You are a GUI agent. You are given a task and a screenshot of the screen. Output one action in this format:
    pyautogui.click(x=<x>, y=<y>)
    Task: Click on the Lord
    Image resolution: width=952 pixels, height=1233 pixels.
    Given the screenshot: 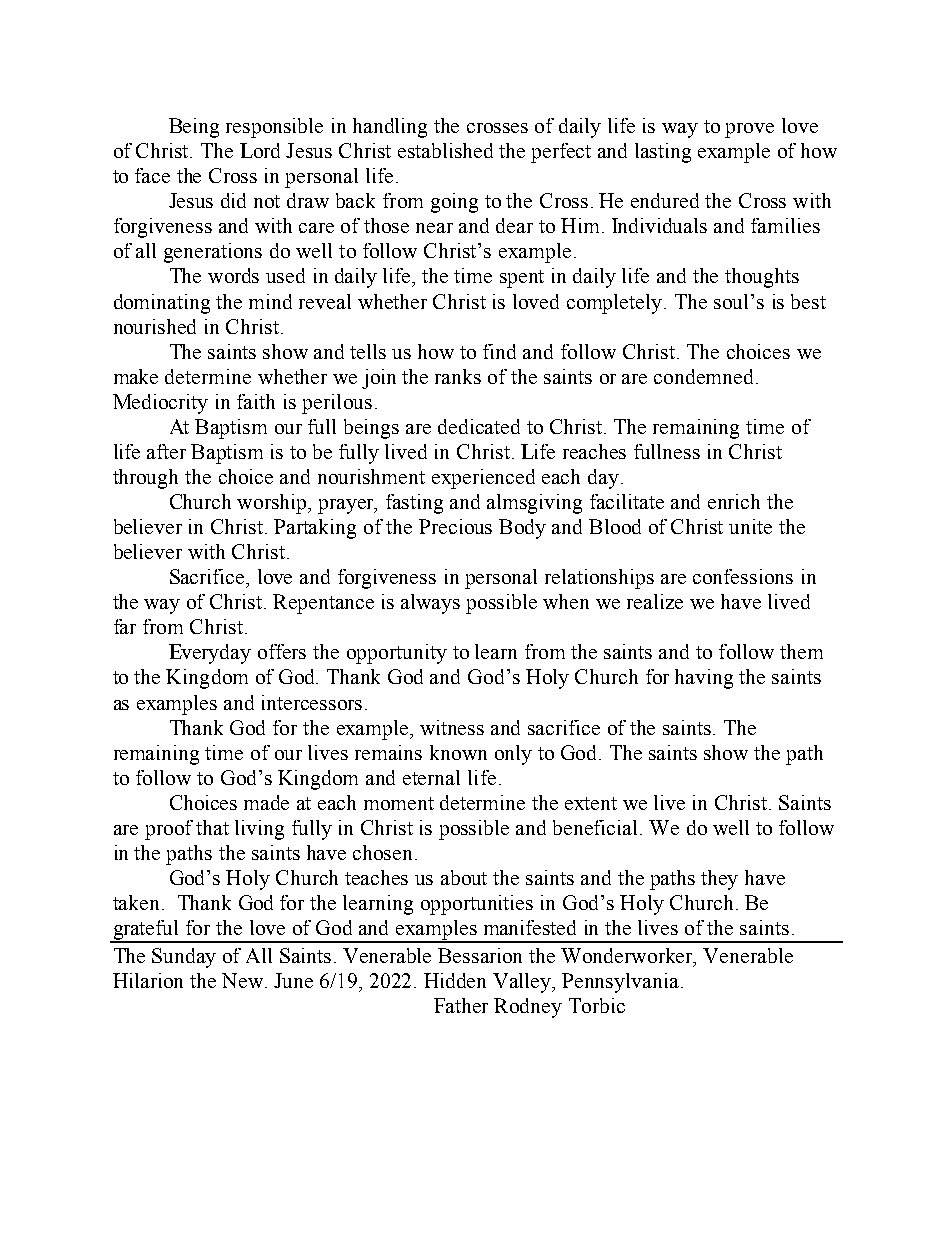 What is the action you would take?
    pyautogui.click(x=260, y=150)
